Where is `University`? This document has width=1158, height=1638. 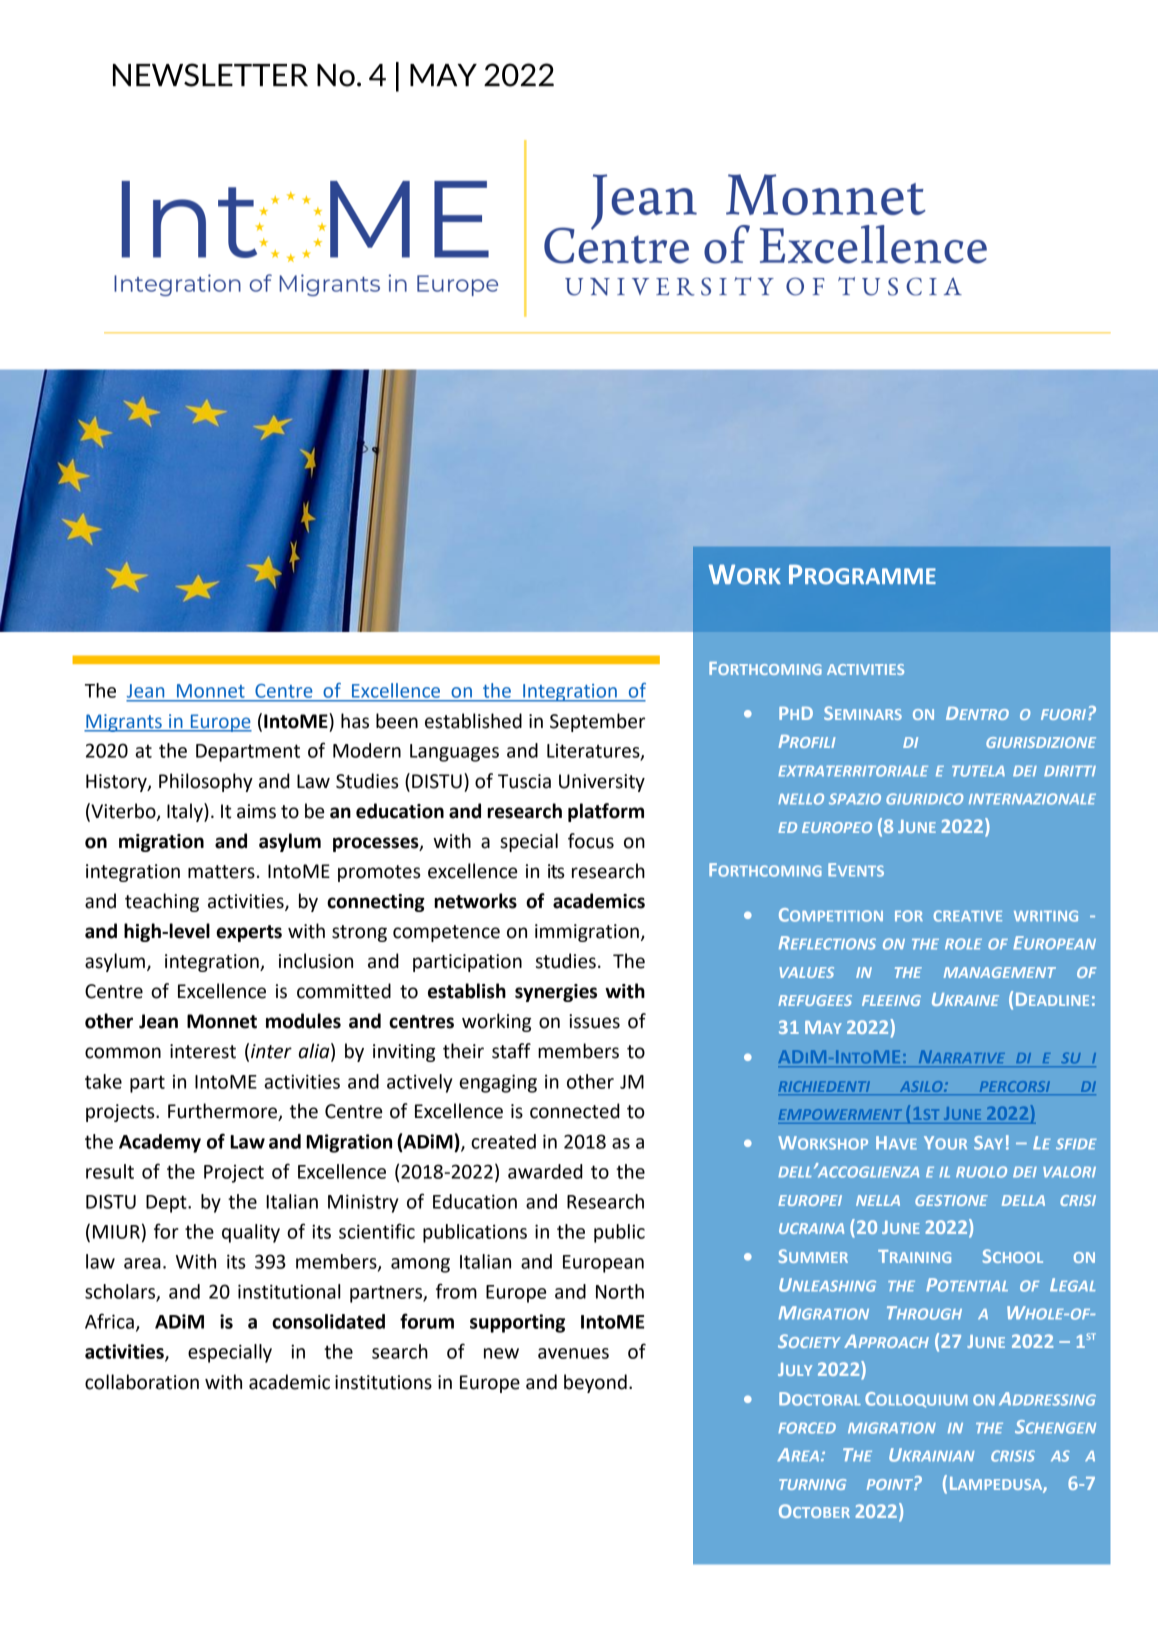
University is located at coordinates (602, 783).
